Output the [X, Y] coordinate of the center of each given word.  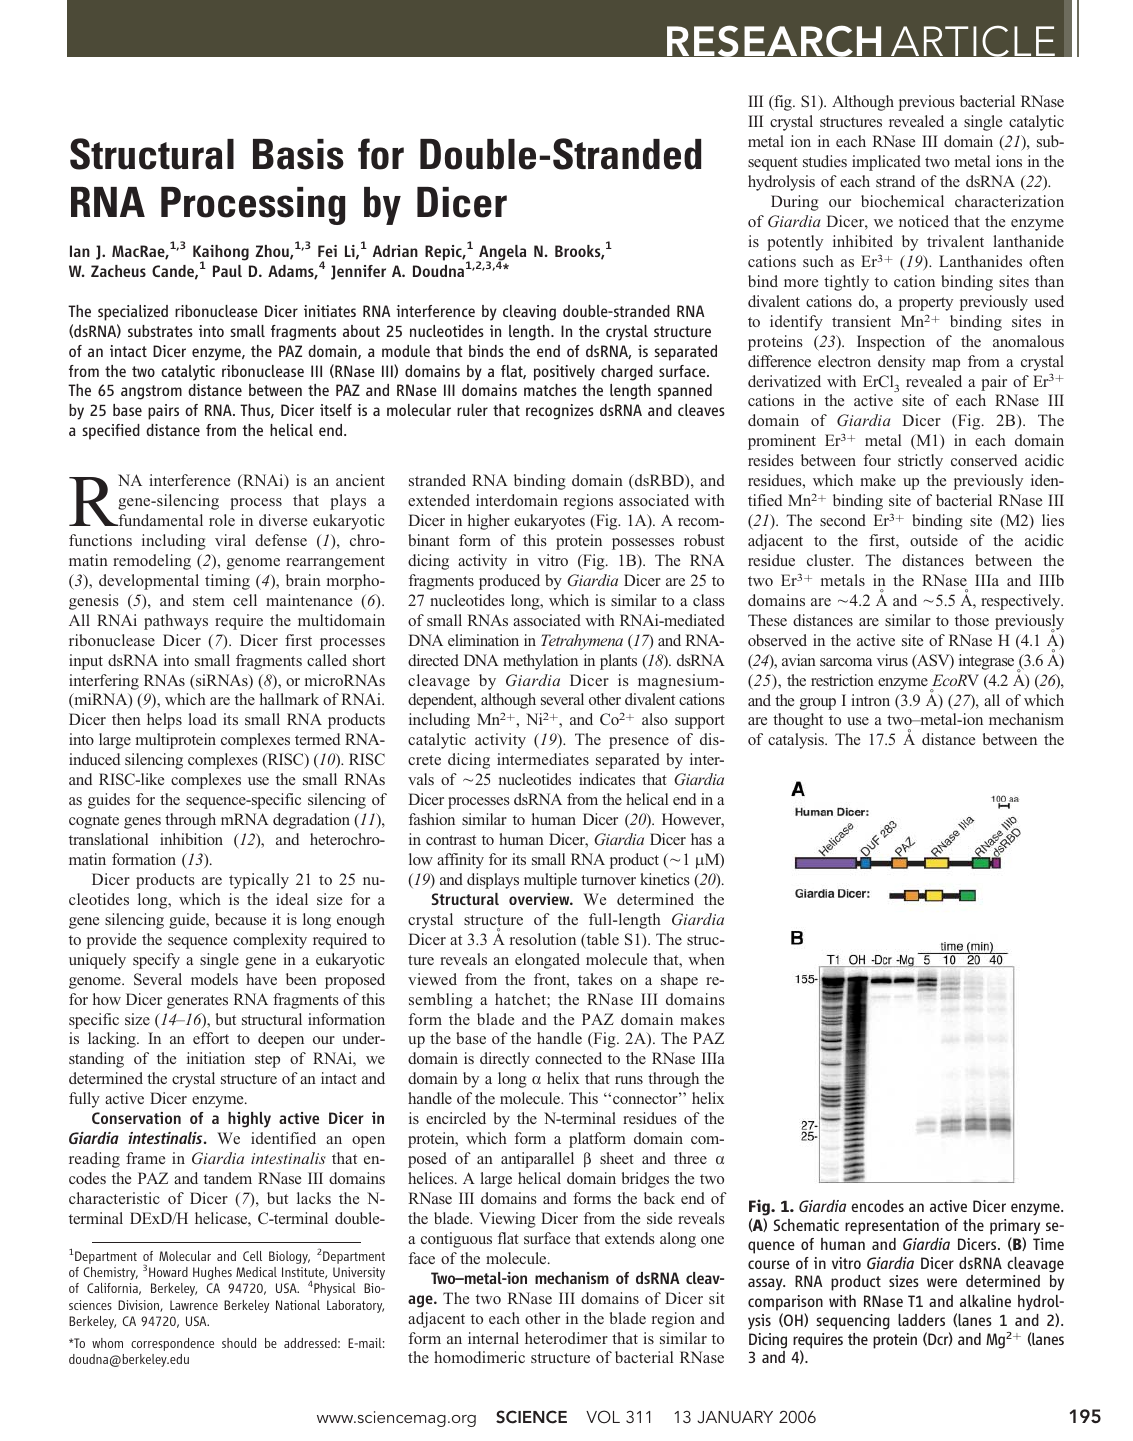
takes [595, 979]
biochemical [902, 201]
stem [209, 601]
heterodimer [566, 1338]
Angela [501, 254]
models [214, 979]
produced [509, 582]
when [706, 959]
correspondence [172, 1344]
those [972, 620]
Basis [298, 154]
